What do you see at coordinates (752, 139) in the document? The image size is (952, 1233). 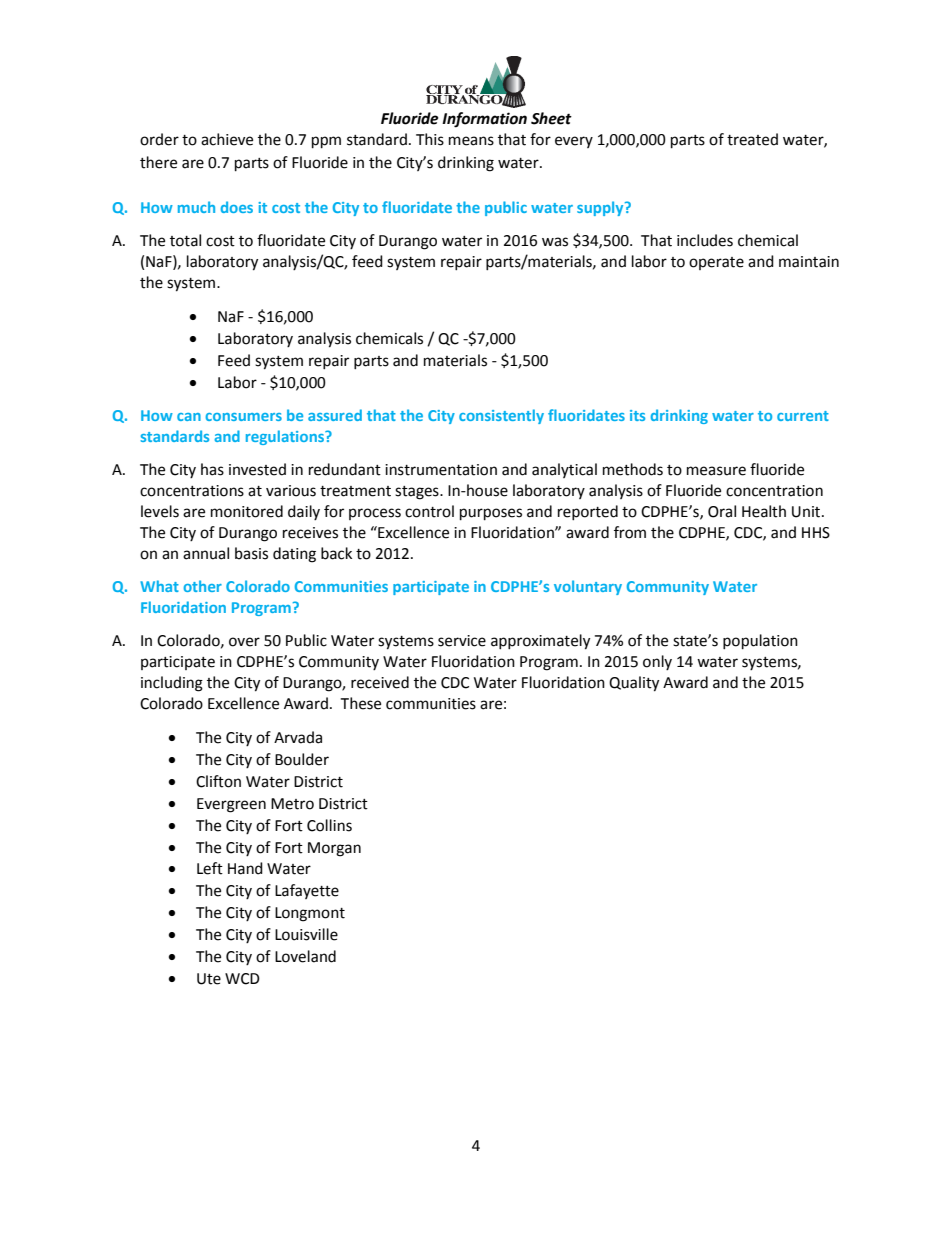 I see `treated` at bounding box center [752, 139].
